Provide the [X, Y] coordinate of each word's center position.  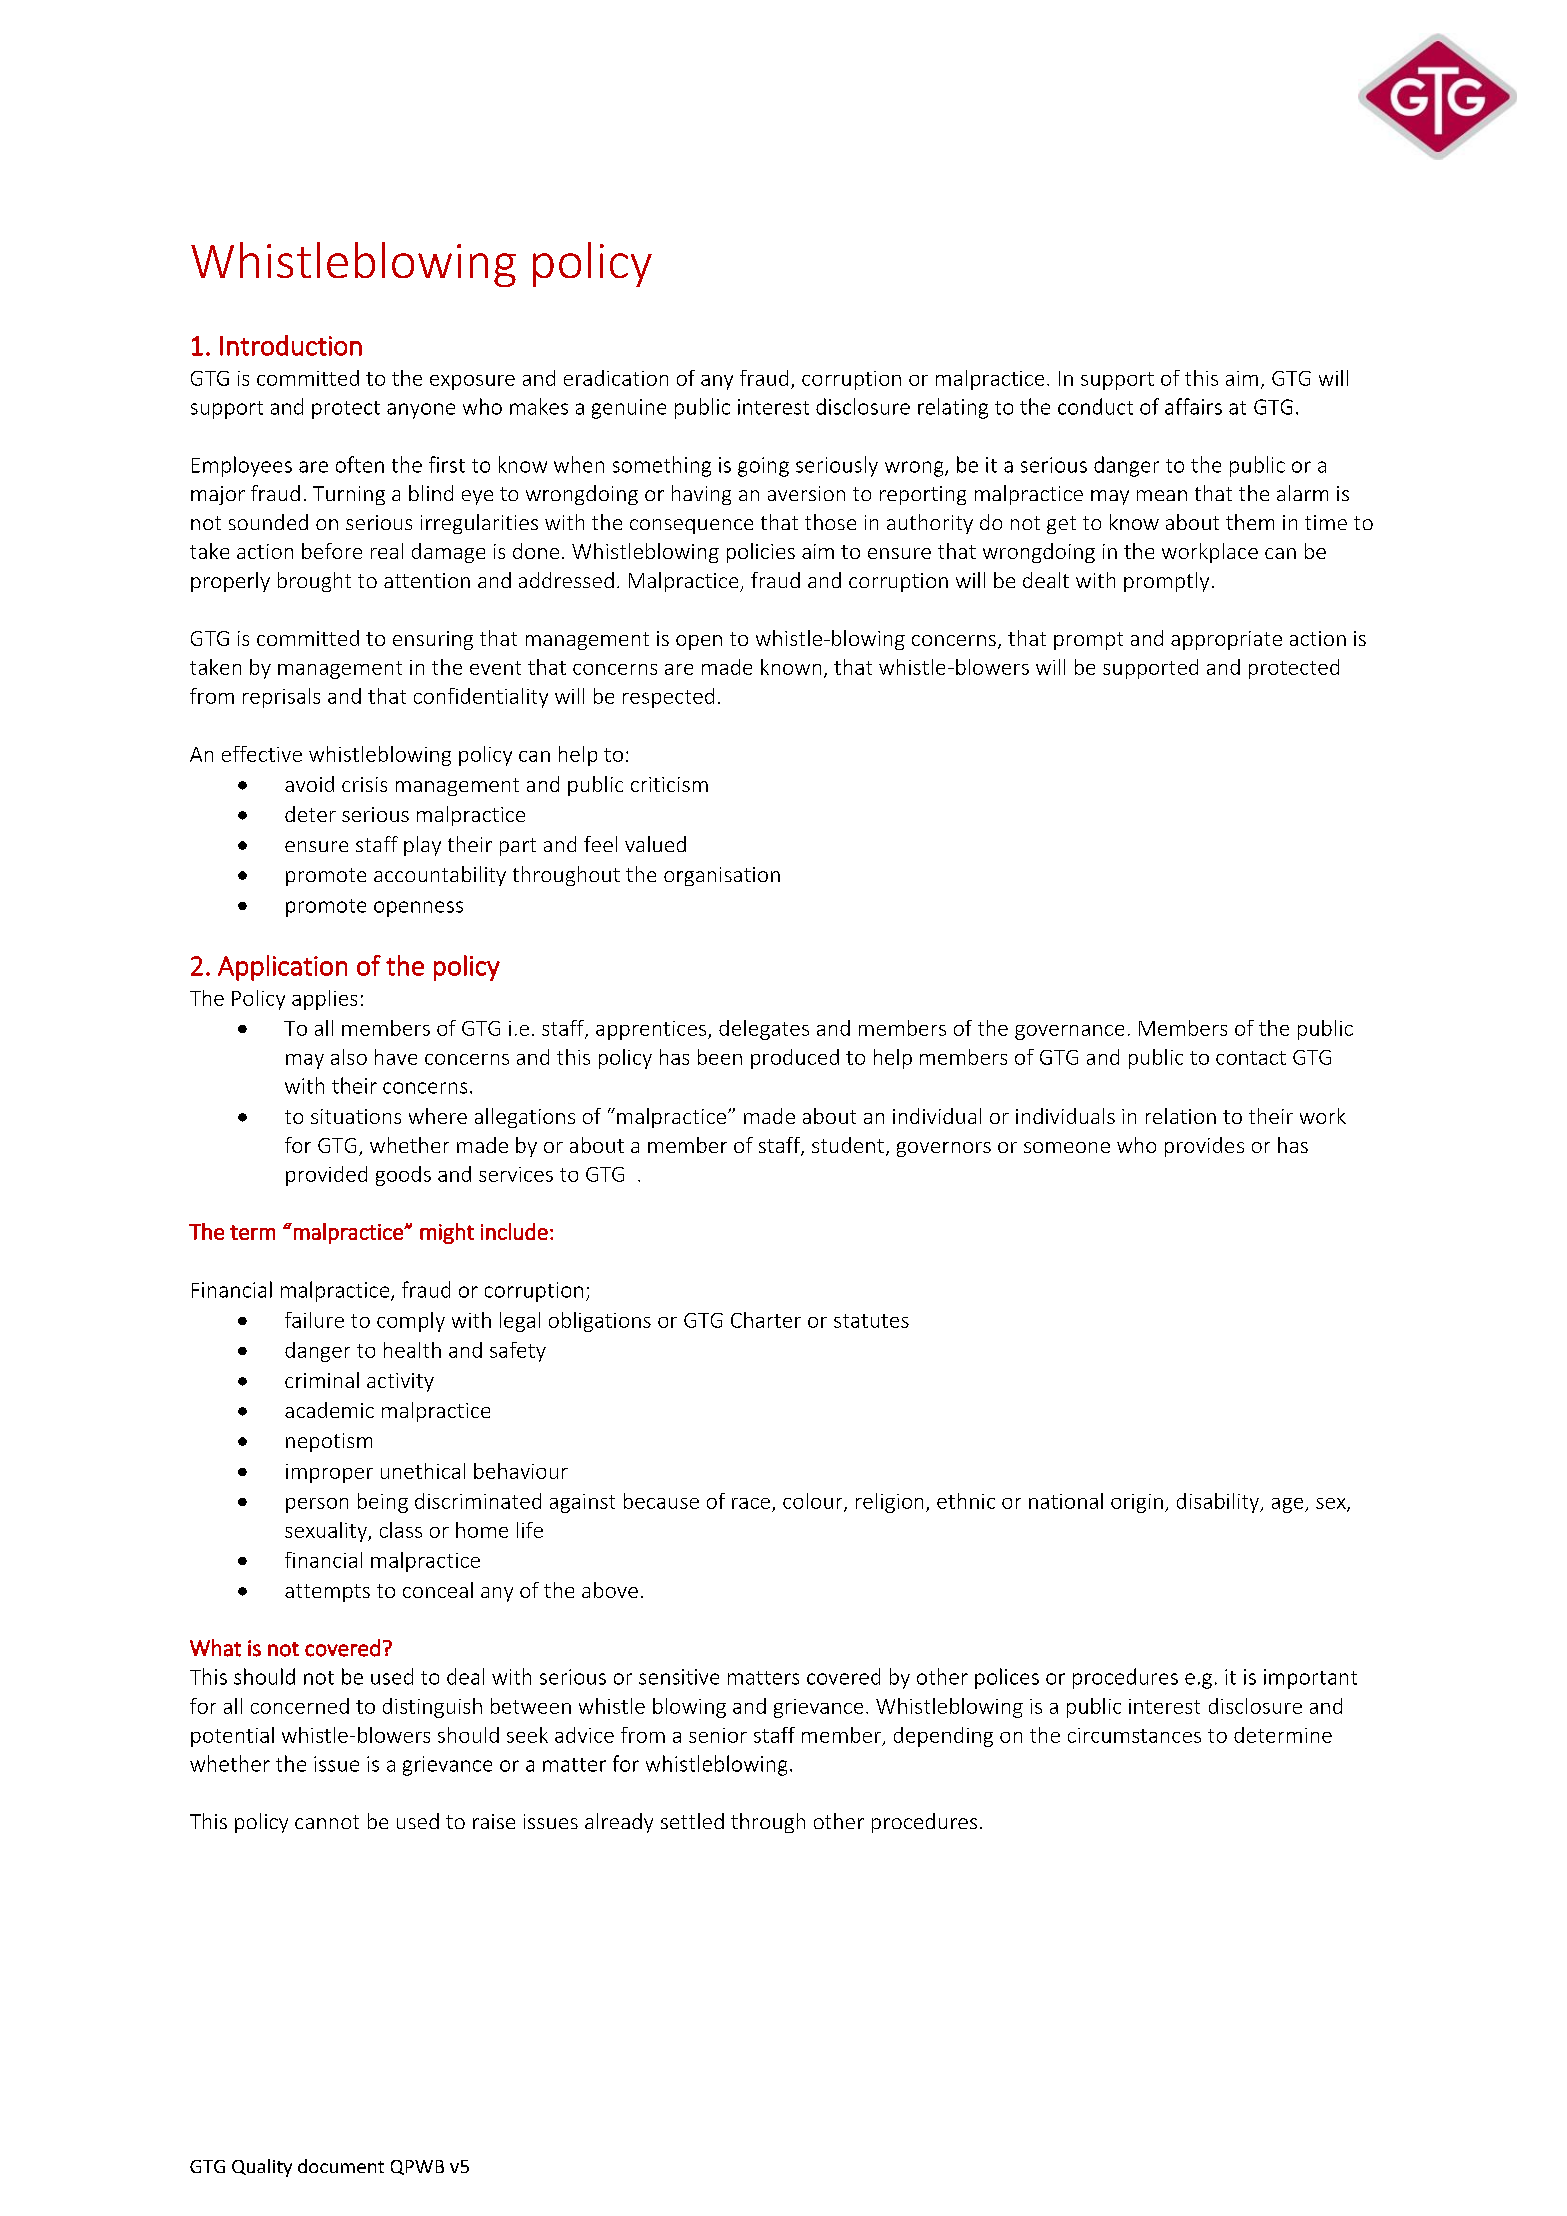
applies [324, 1000]
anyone [421, 411]
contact [1251, 1058]
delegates [764, 1030]
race [751, 1503]
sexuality [327, 1532]
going [763, 467]
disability [1219, 1503]
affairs [1193, 406]
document [341, 2166]
